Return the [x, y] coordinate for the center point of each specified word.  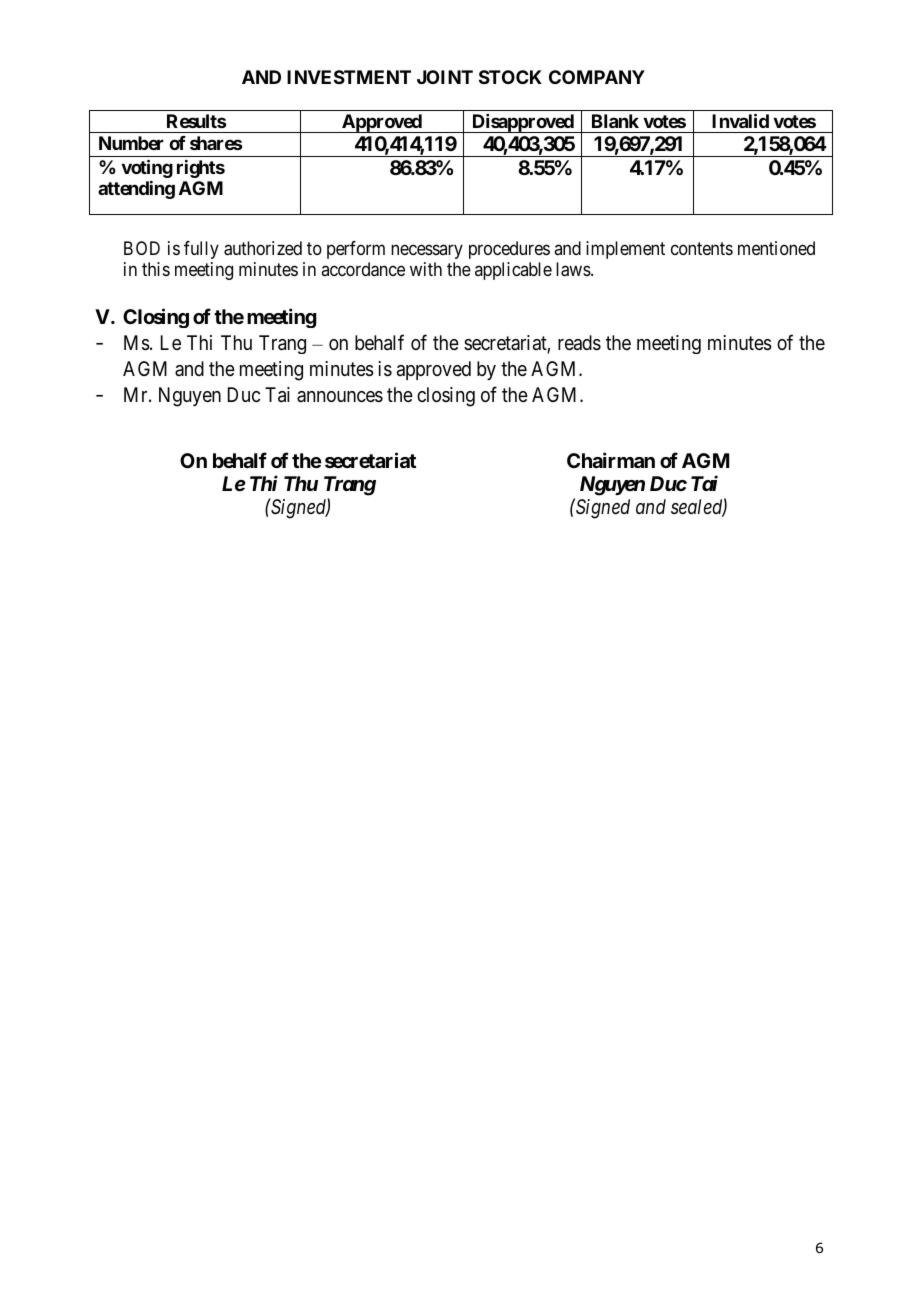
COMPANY [597, 77]
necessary [427, 251]
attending [136, 190]
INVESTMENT [349, 77]
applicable [513, 271]
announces [340, 397]
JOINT [445, 77]
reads [579, 343]
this [156, 269]
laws [574, 269]
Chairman [611, 460]
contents [702, 248]
